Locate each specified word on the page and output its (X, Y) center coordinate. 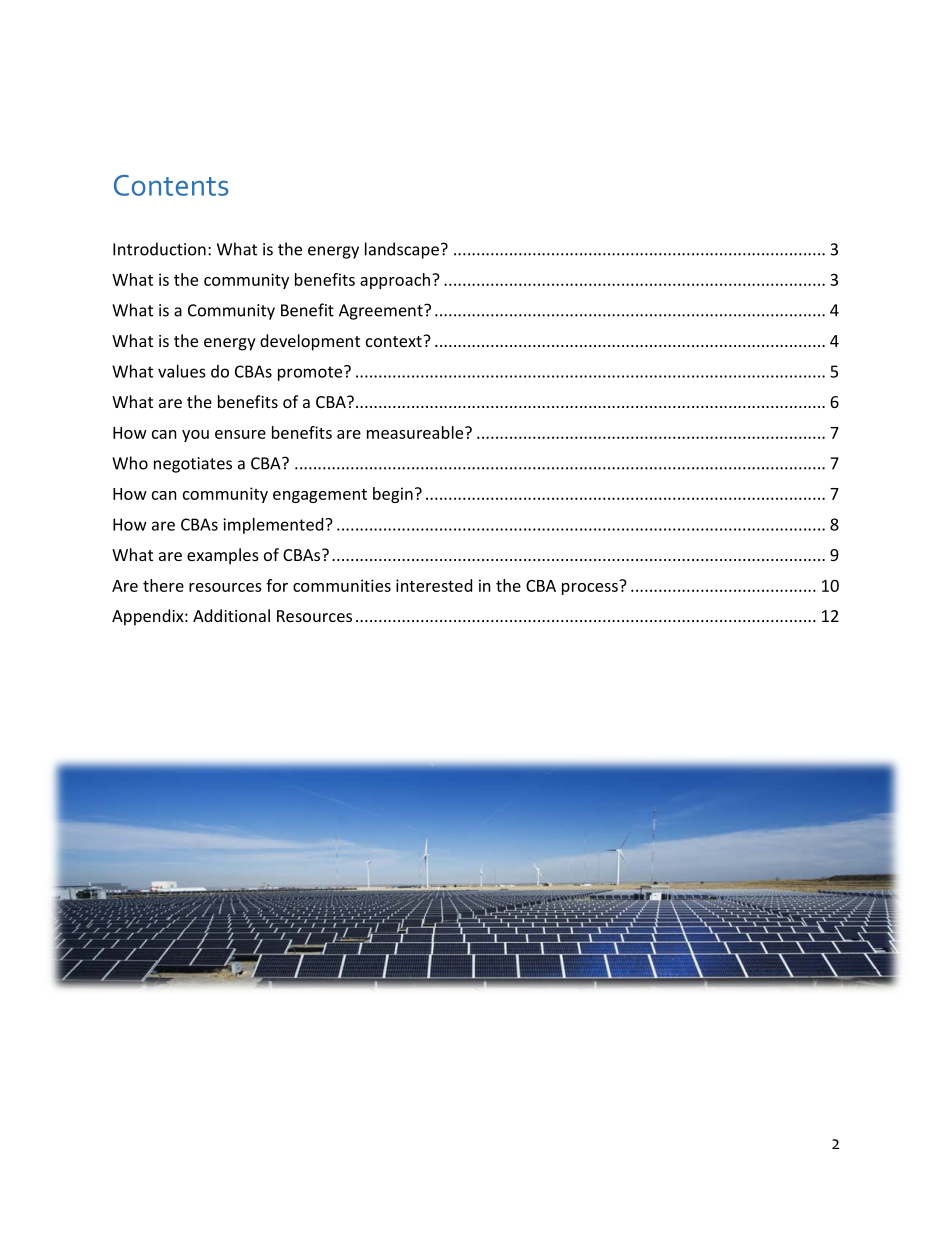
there (163, 585)
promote (311, 373)
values (182, 371)
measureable (416, 432)
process (591, 587)
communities (342, 585)
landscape (402, 250)
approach (395, 281)
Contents (171, 185)
